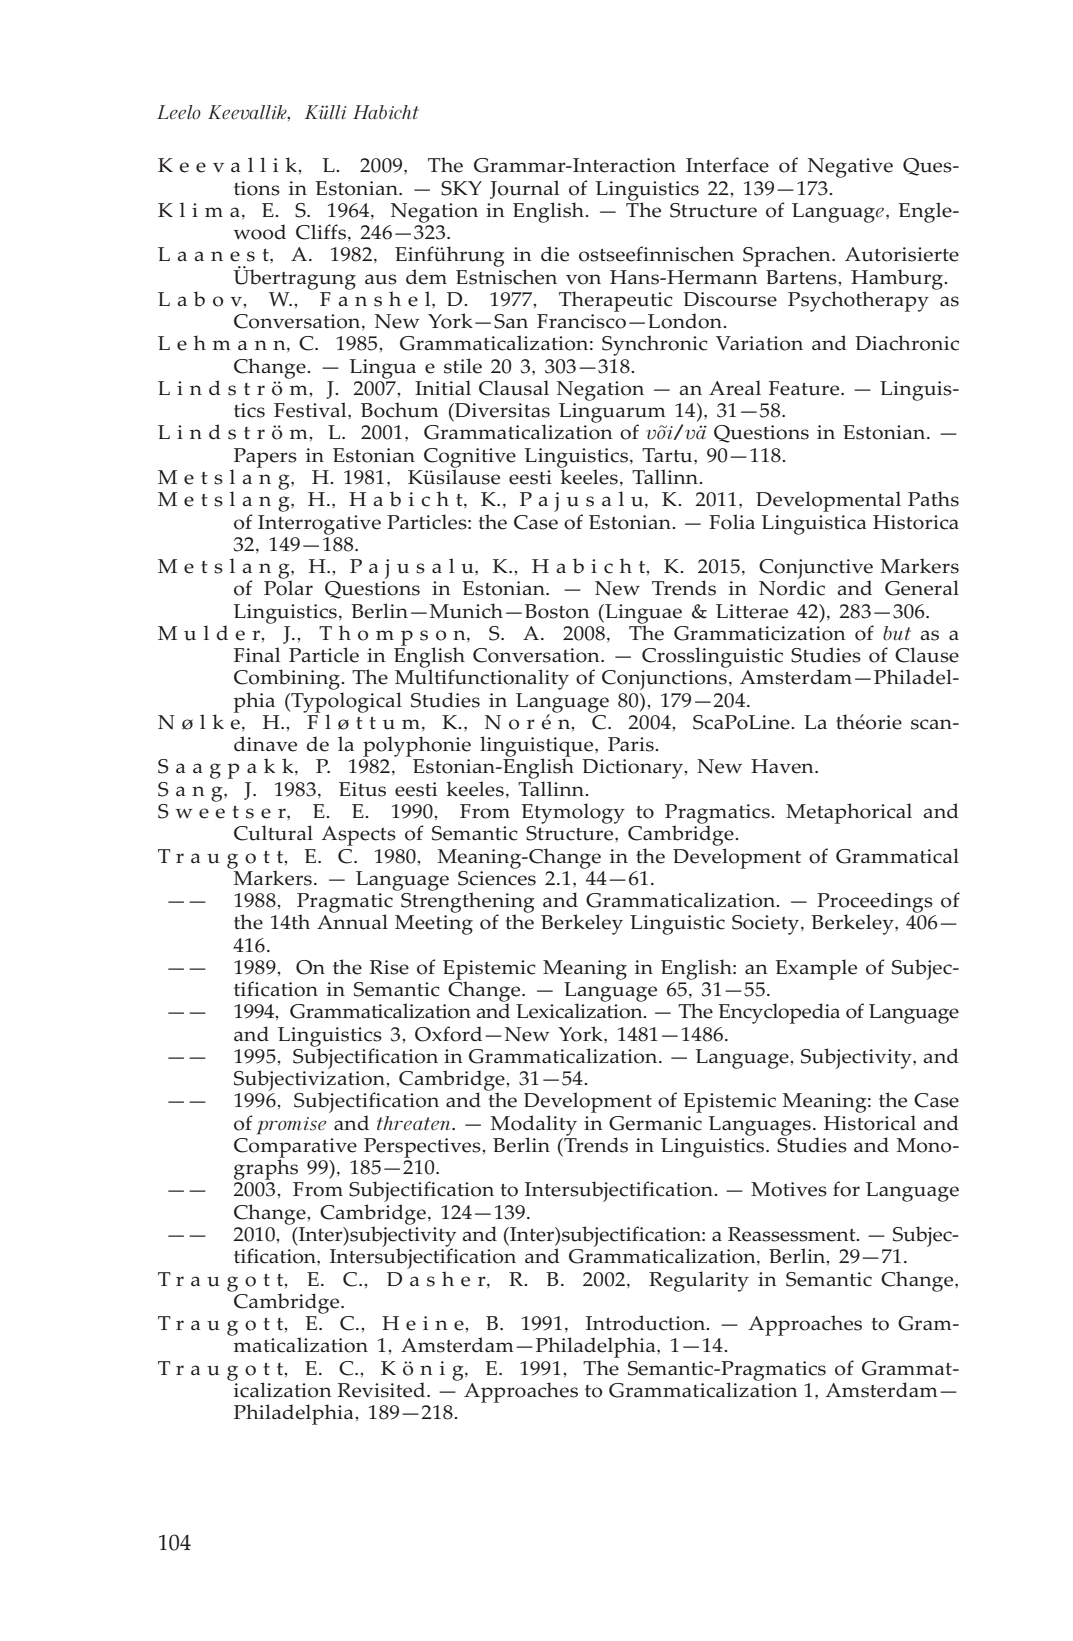  What do you see at coordinates (933, 499) in the page?
I see `Paths` at bounding box center [933, 499].
